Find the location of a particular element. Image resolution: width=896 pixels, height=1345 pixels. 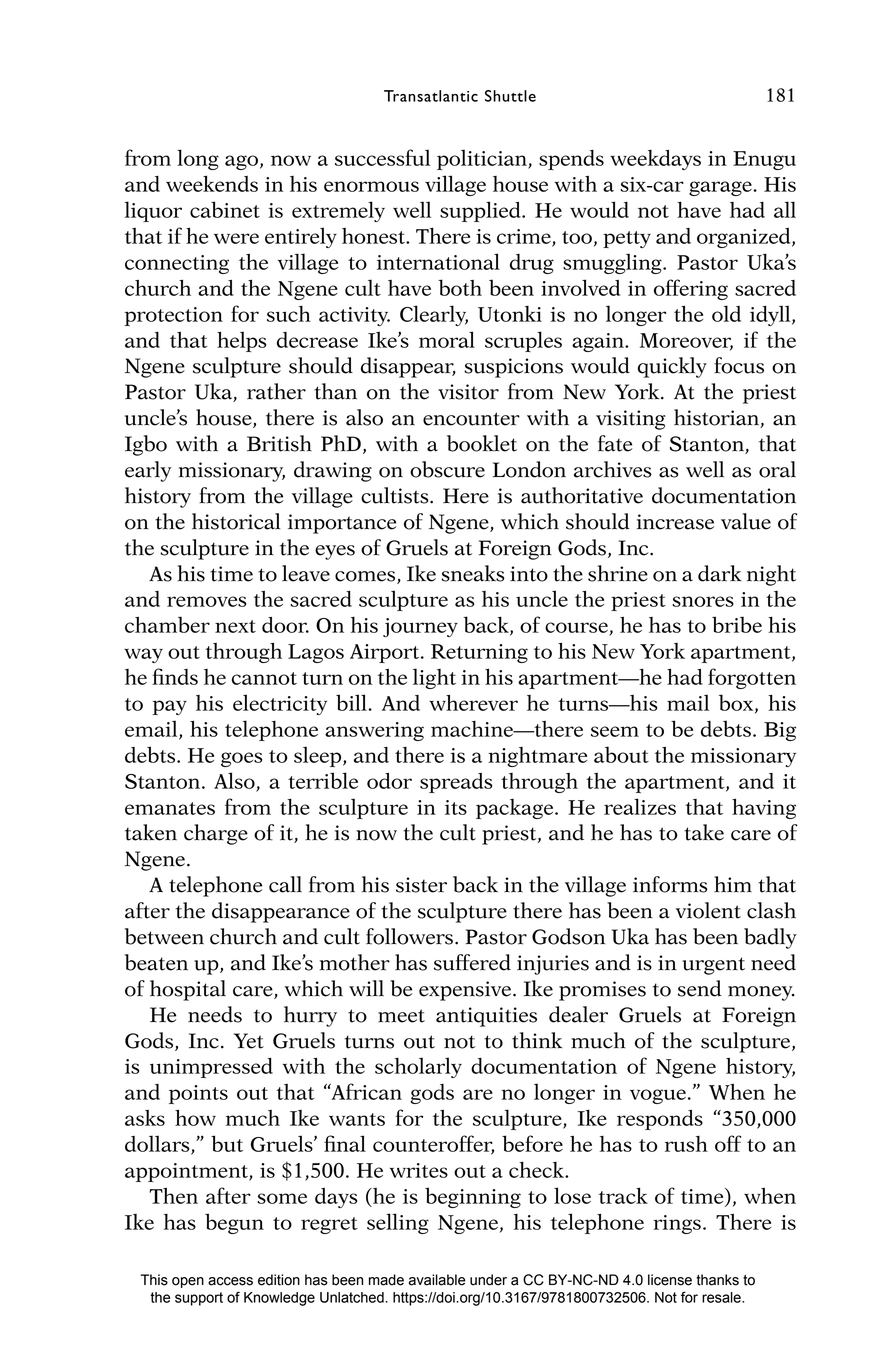

historical is located at coordinates (236, 521).
